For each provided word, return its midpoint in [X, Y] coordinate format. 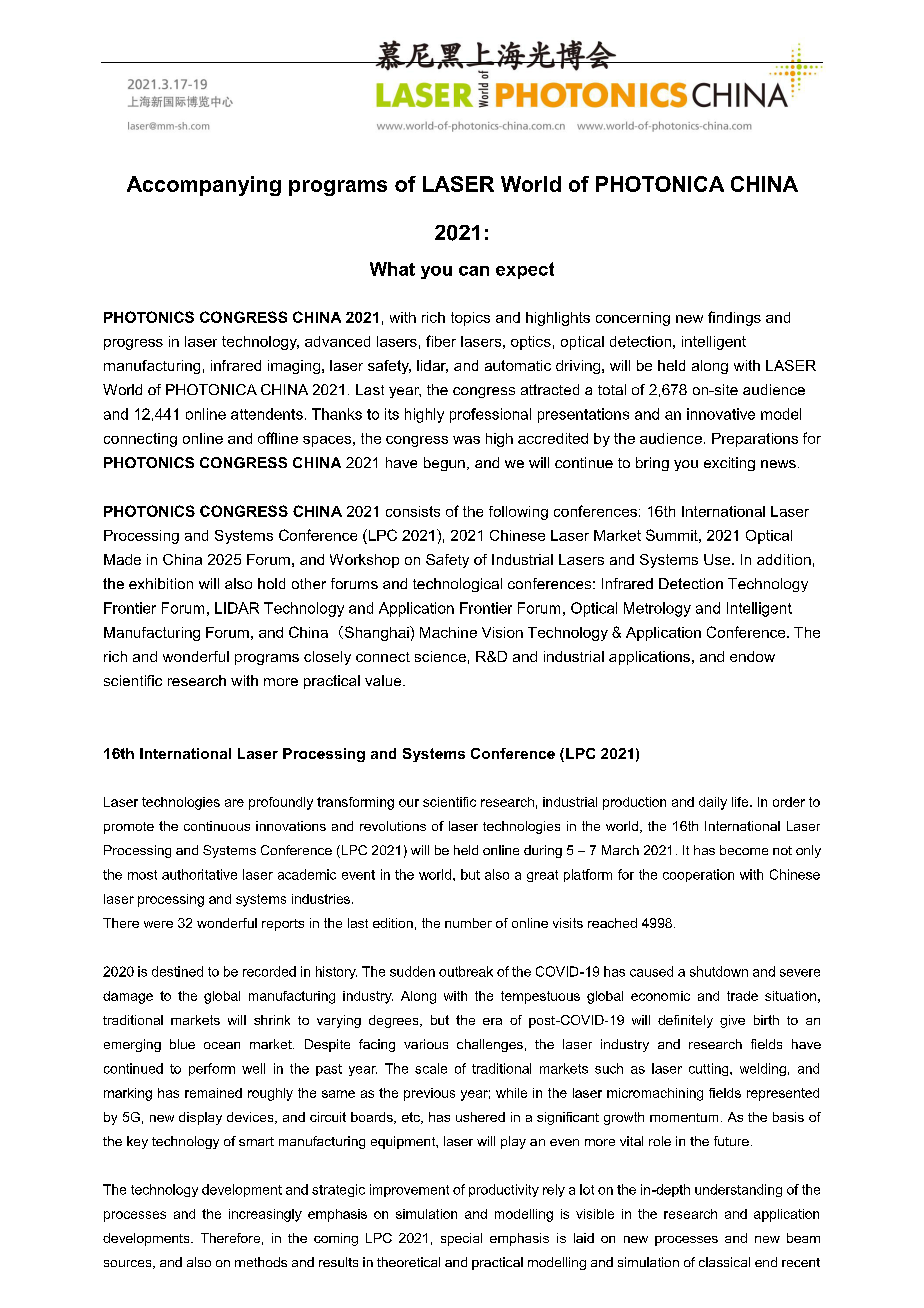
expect [525, 270]
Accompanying [204, 186]
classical [724, 1262]
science [440, 656]
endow [752, 656]
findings [734, 318]
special [461, 1239]
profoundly [281, 803]
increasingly [265, 1215]
